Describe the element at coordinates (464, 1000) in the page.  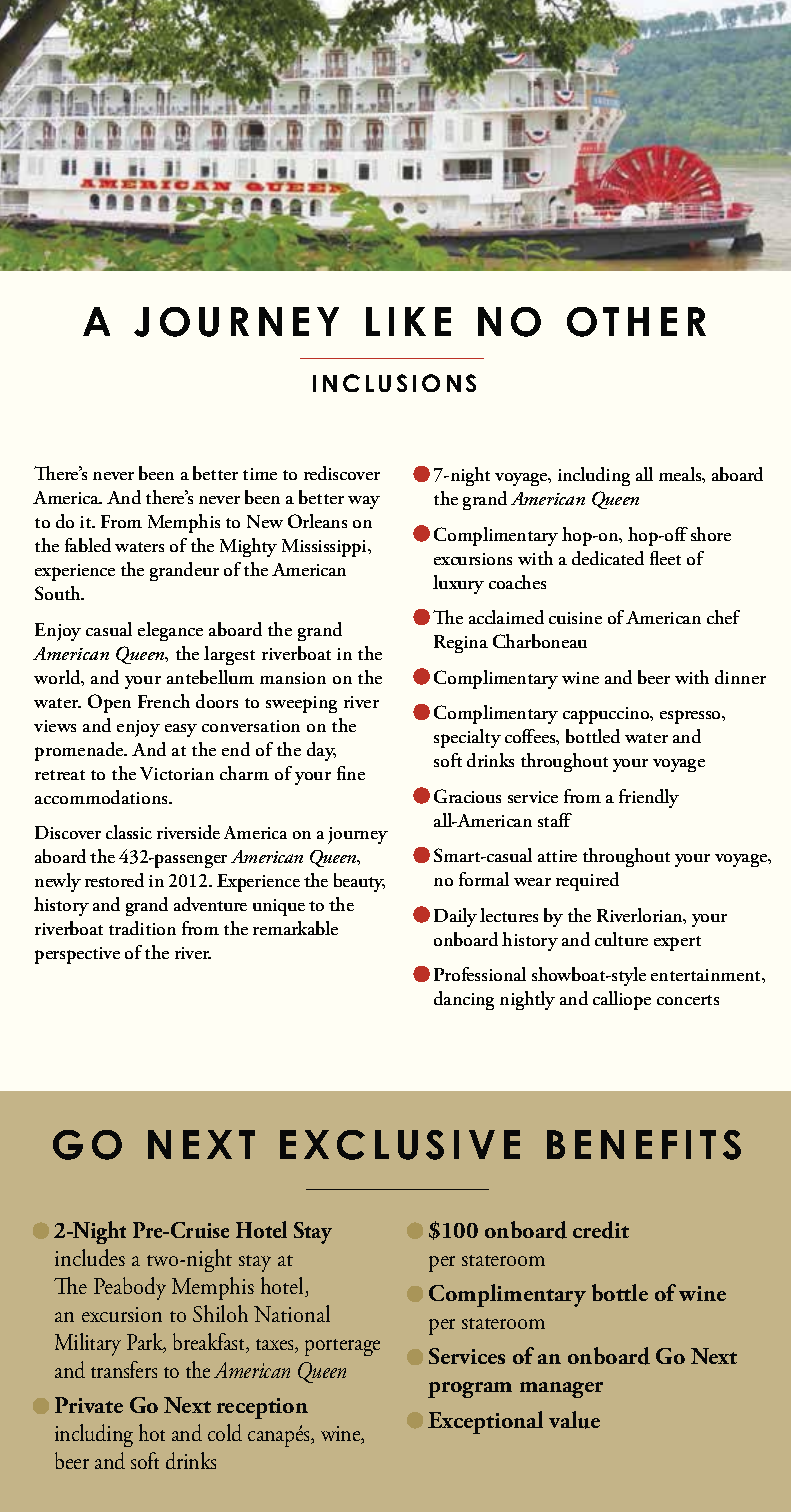
I see `dancing` at that location.
